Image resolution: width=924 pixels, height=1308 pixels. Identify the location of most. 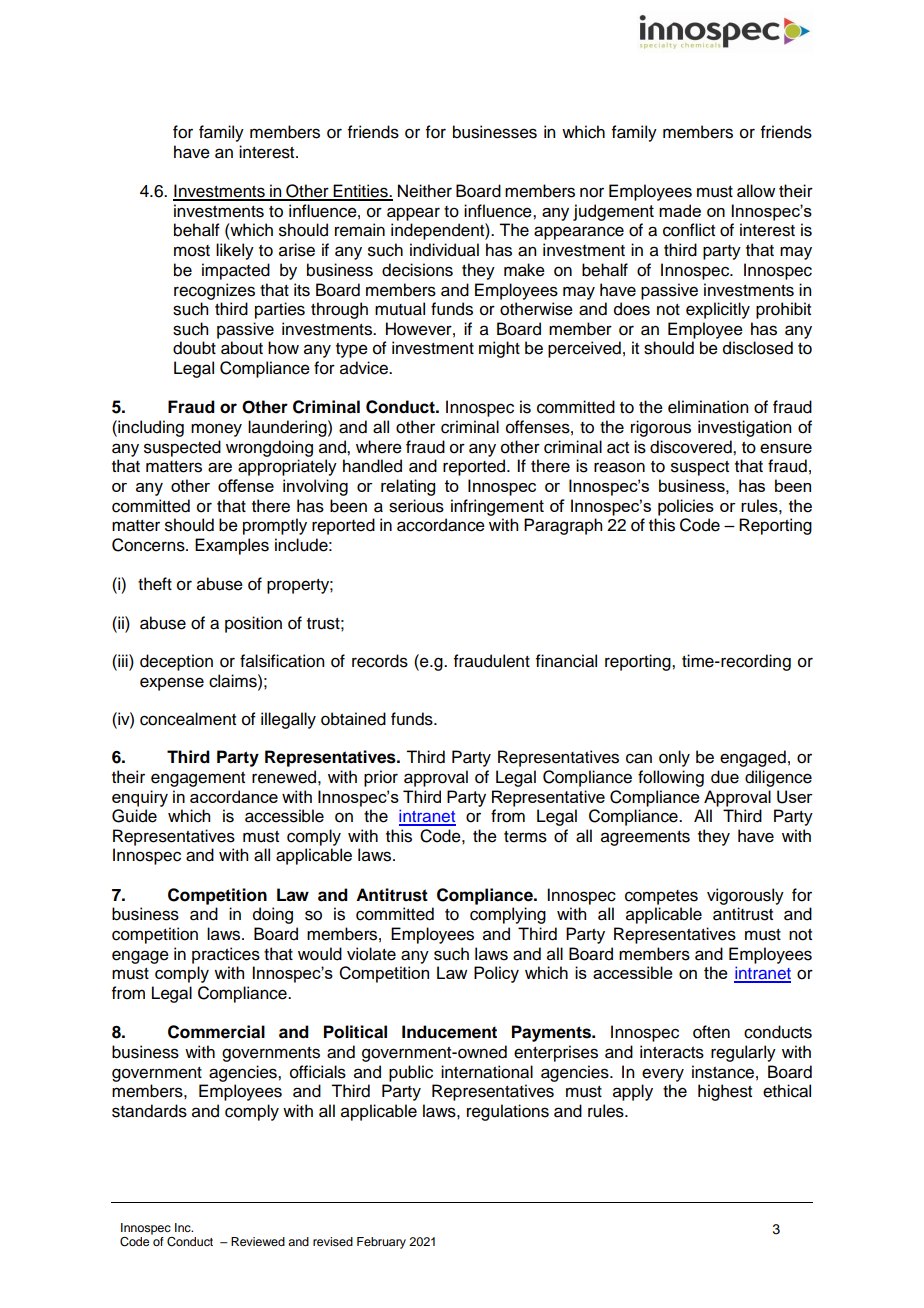
(192, 251).
